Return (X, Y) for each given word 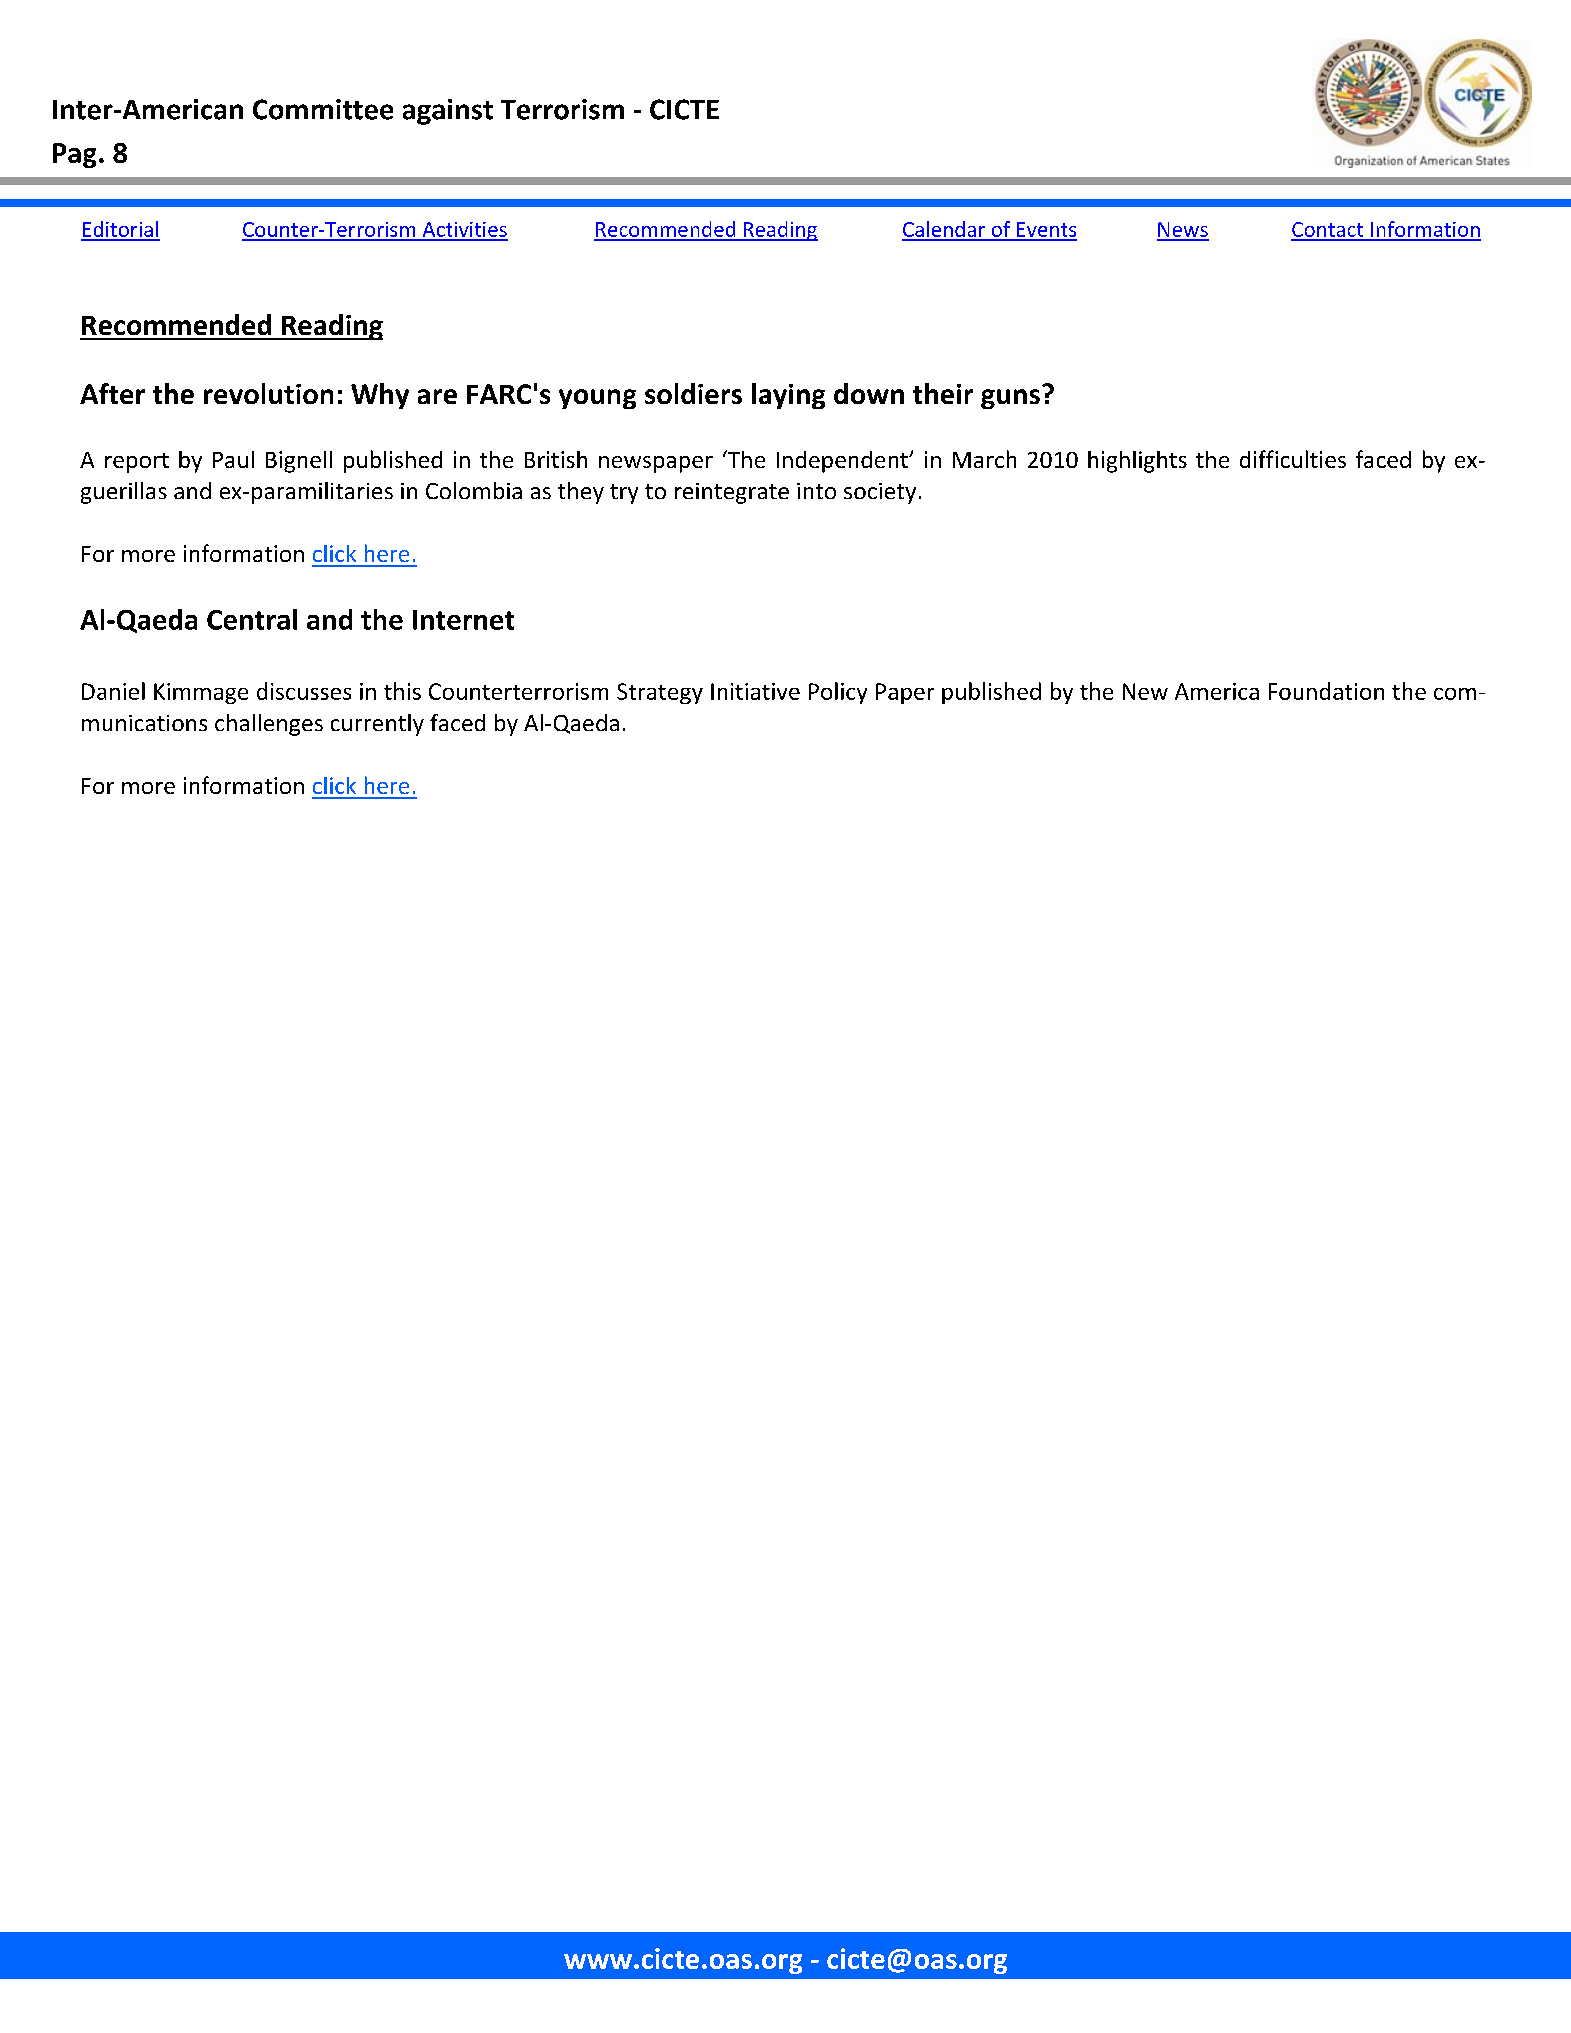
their (943, 393)
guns (1010, 399)
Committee (323, 109)
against (448, 112)
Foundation (1326, 691)
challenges (269, 725)
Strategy (660, 693)
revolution (268, 393)
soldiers (693, 393)
